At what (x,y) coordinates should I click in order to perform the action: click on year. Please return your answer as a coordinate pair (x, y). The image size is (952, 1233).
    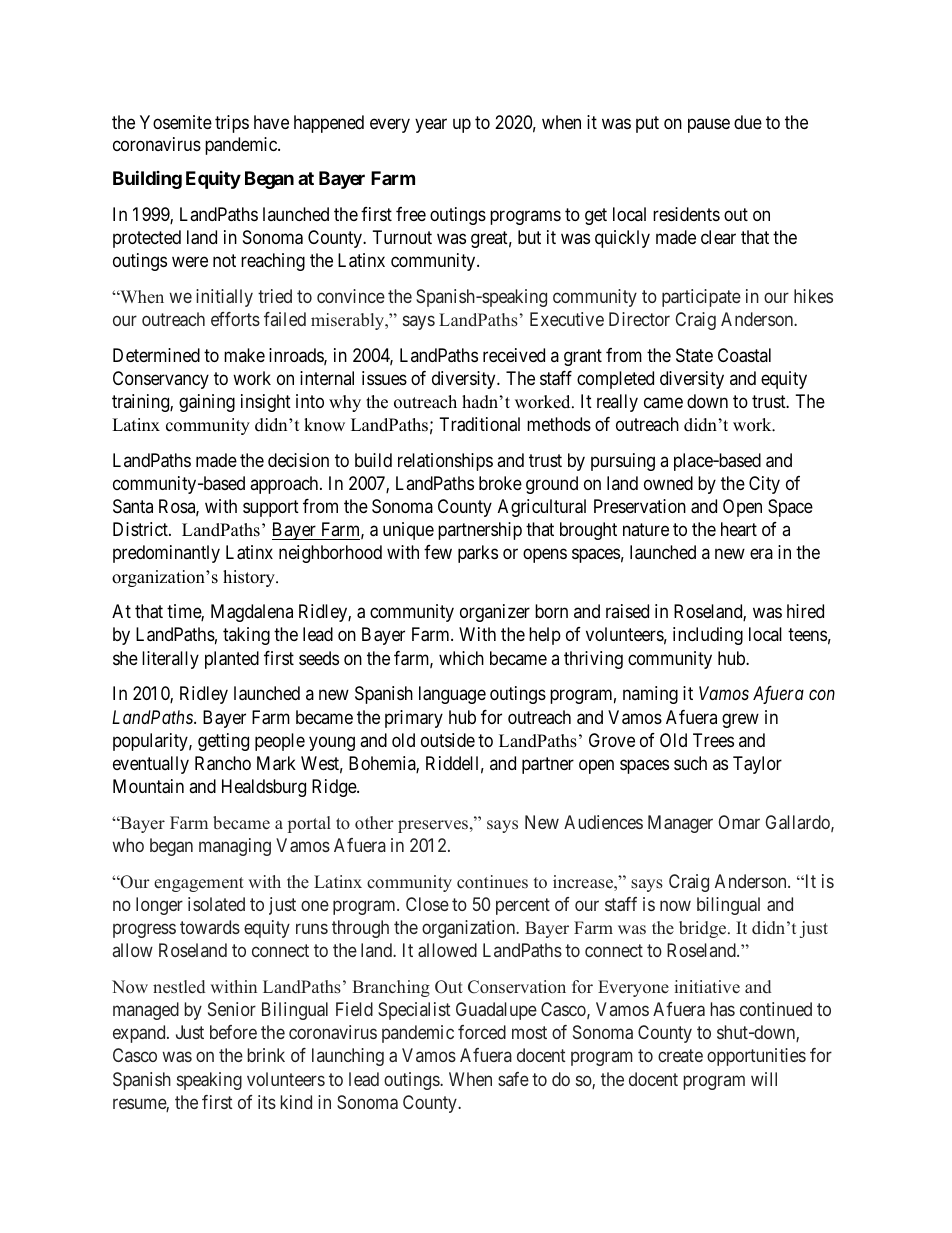
    Looking at the image, I should click on (431, 126).
